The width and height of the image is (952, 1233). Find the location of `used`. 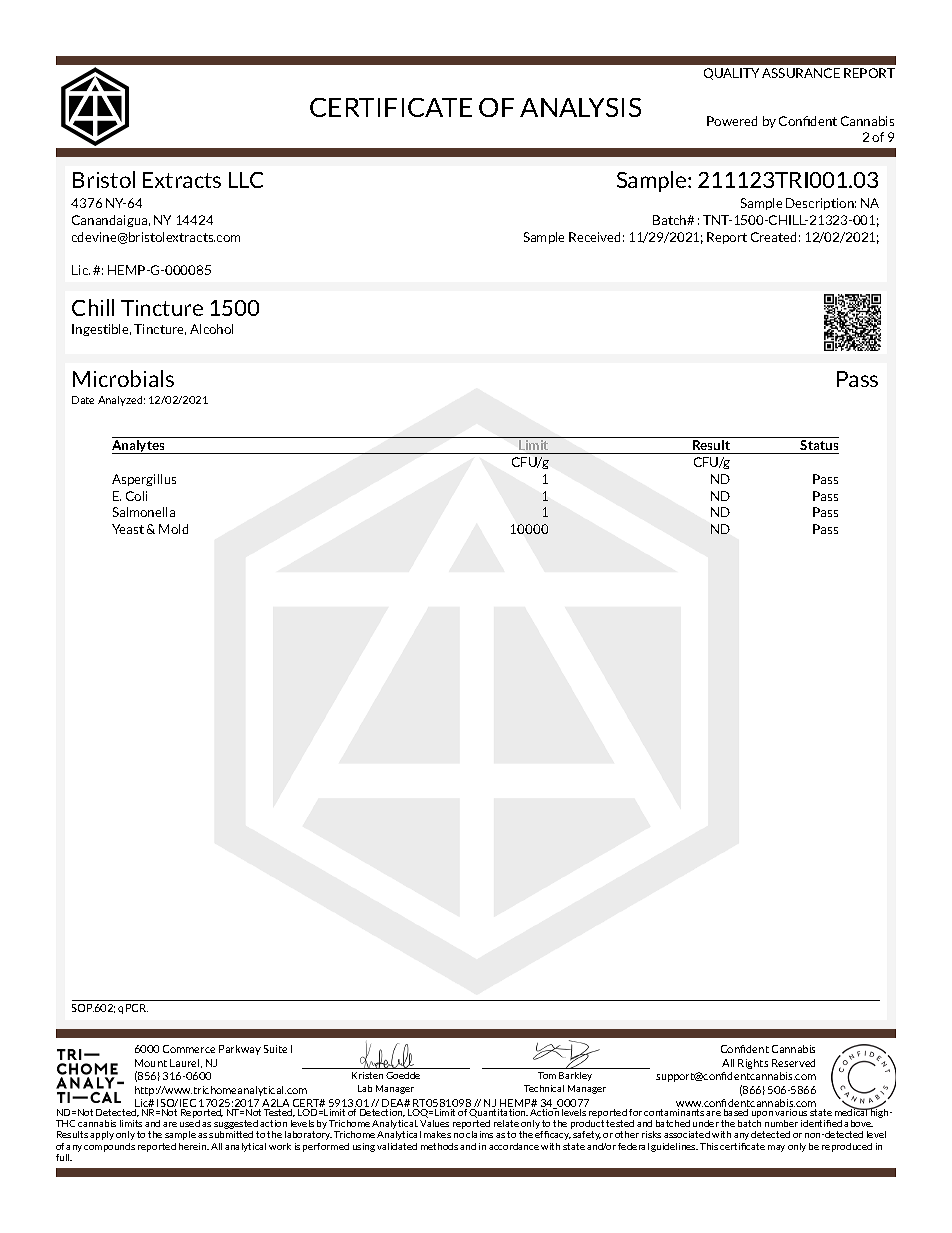

used is located at coordinates (190, 1123).
